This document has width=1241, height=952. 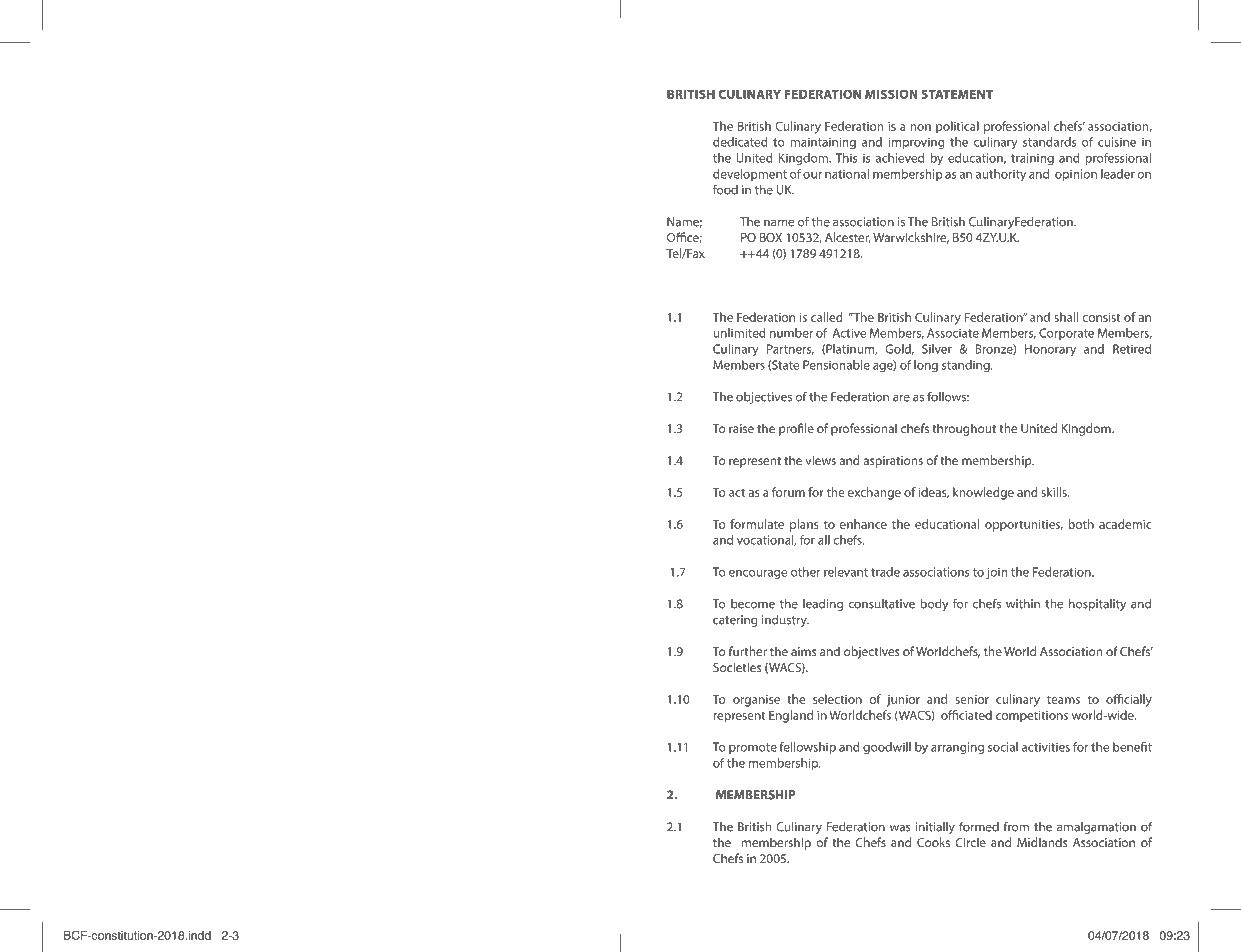 What do you see at coordinates (771, 237) in the document?
I see `BOX` at bounding box center [771, 237].
